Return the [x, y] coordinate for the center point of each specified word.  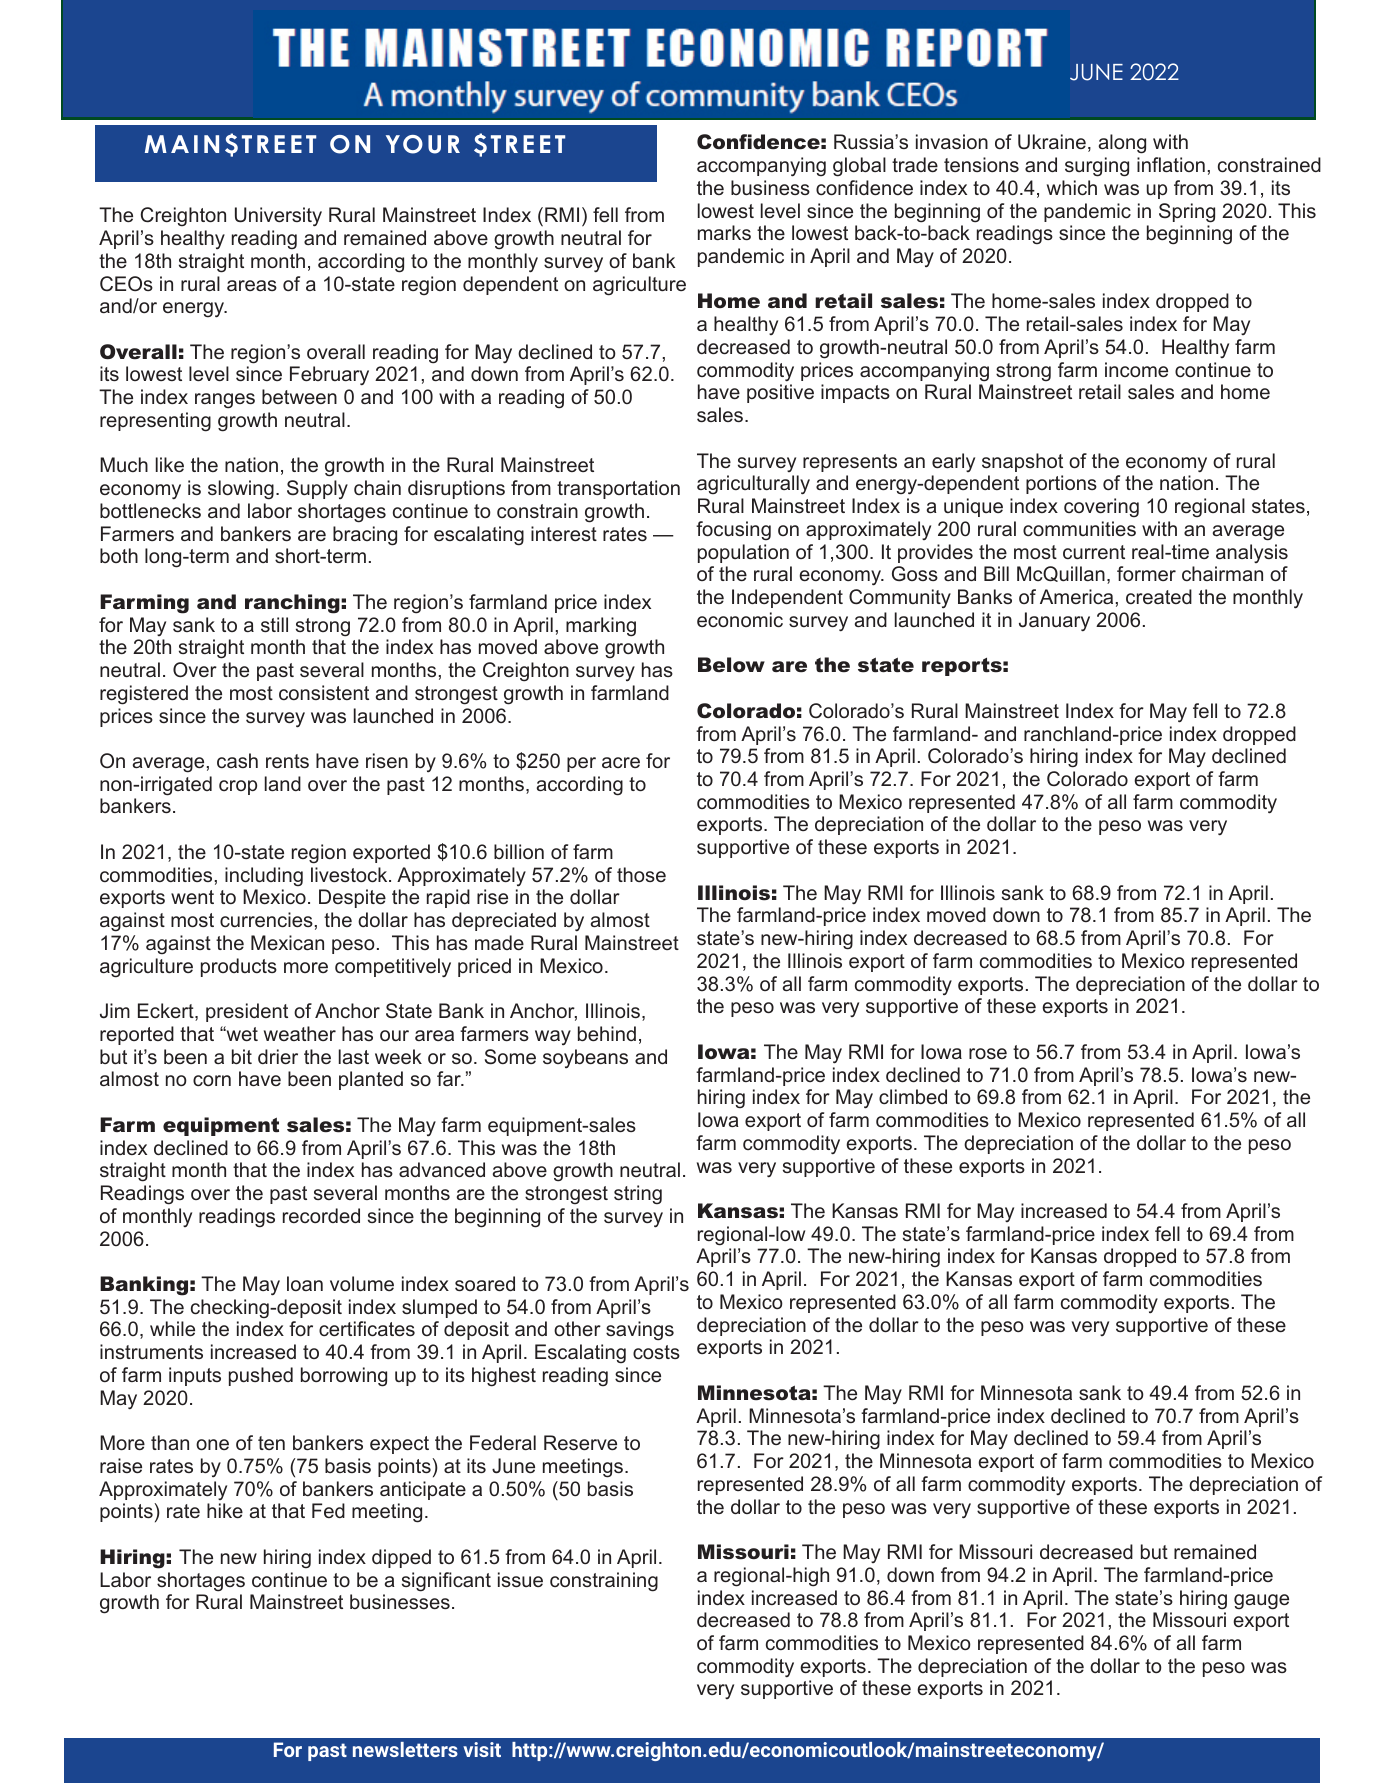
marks [724, 232]
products [239, 967]
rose [988, 1053]
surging [1097, 167]
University [278, 217]
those [641, 874]
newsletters [405, 1749]
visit [482, 1749]
